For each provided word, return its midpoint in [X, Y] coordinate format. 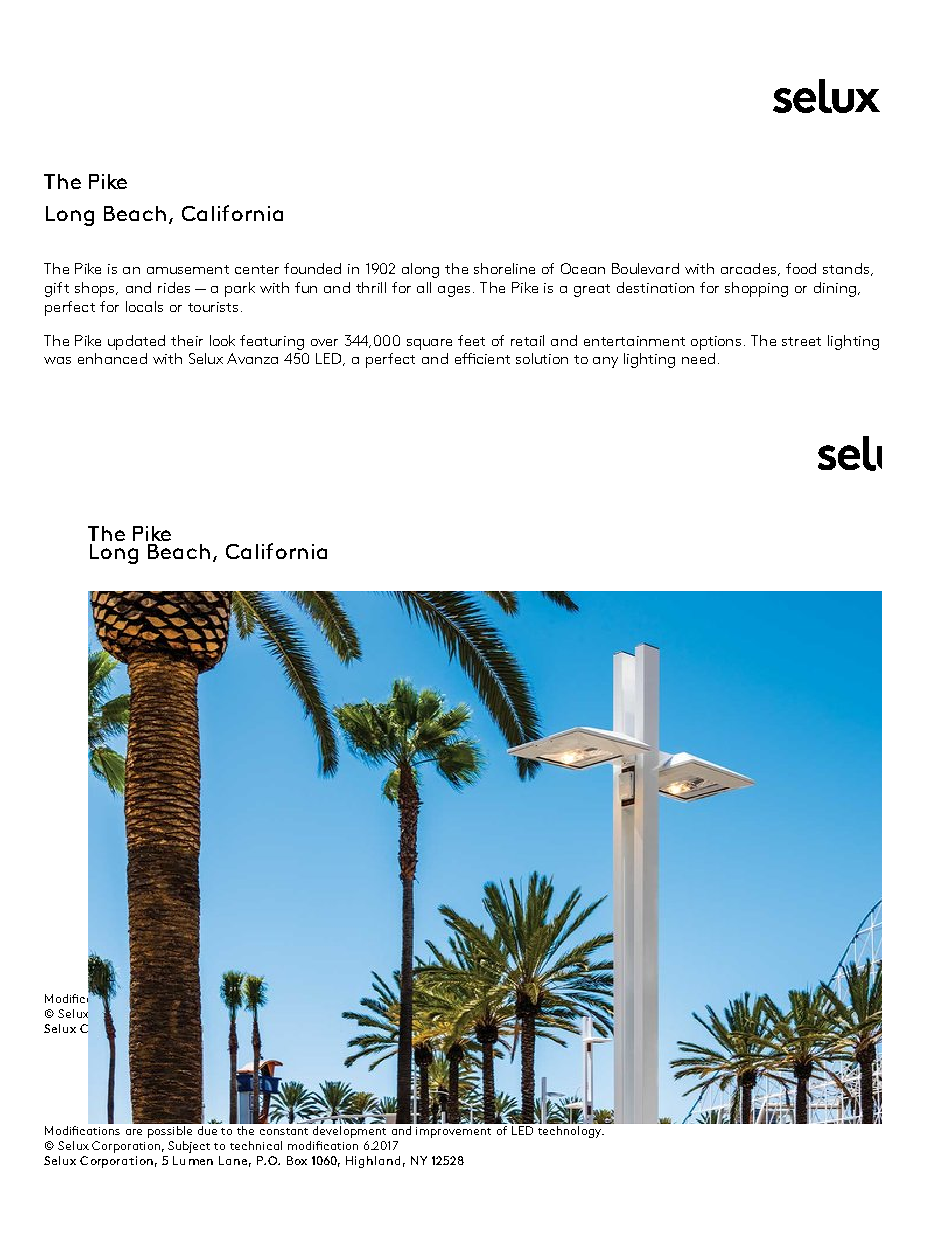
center [257, 269]
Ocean [583, 268]
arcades [748, 268]
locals [144, 306]
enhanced [112, 358]
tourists [213, 307]
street [801, 341]
